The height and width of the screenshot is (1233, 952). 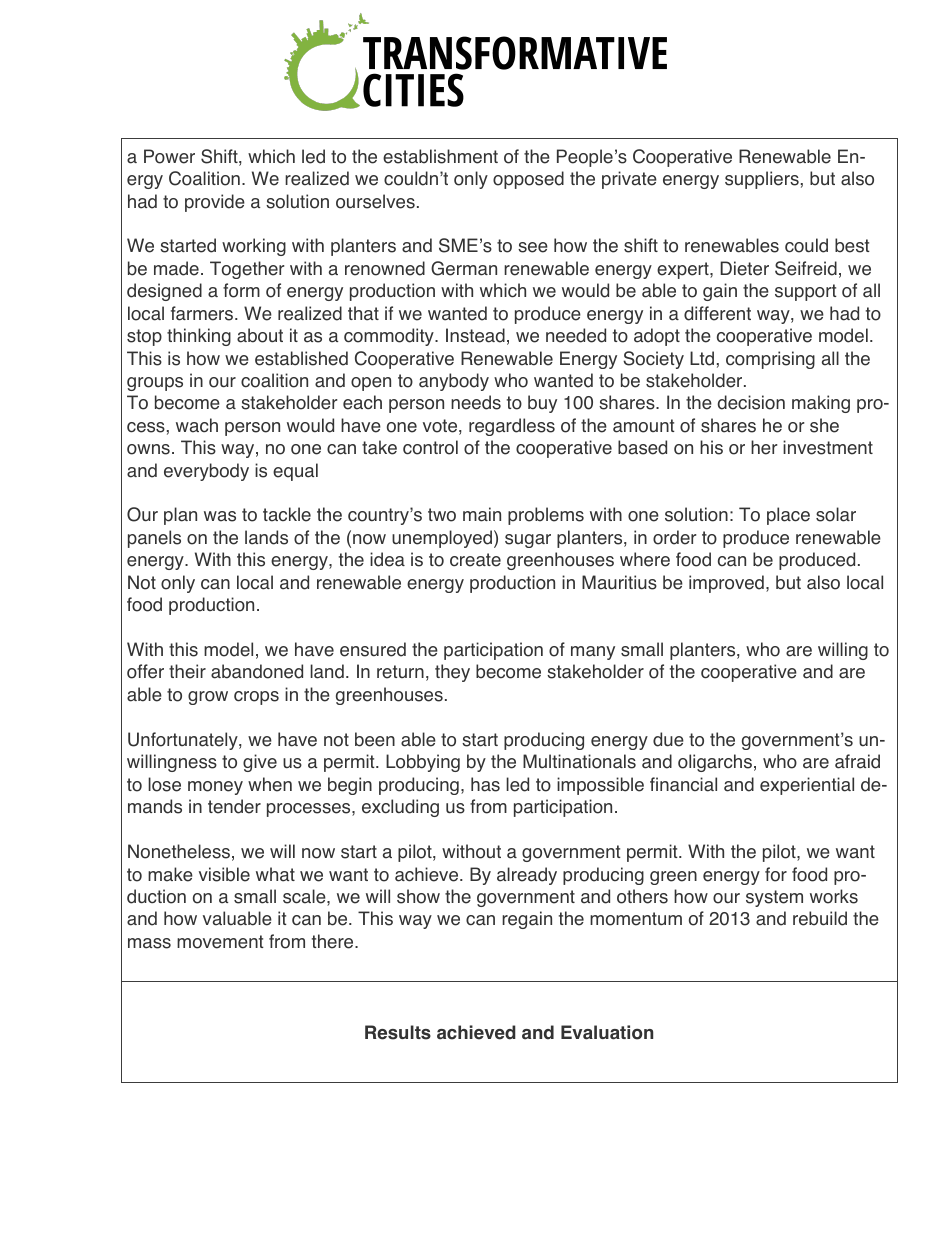 What do you see at coordinates (726, 584) in the screenshot?
I see `improved` at bounding box center [726, 584].
